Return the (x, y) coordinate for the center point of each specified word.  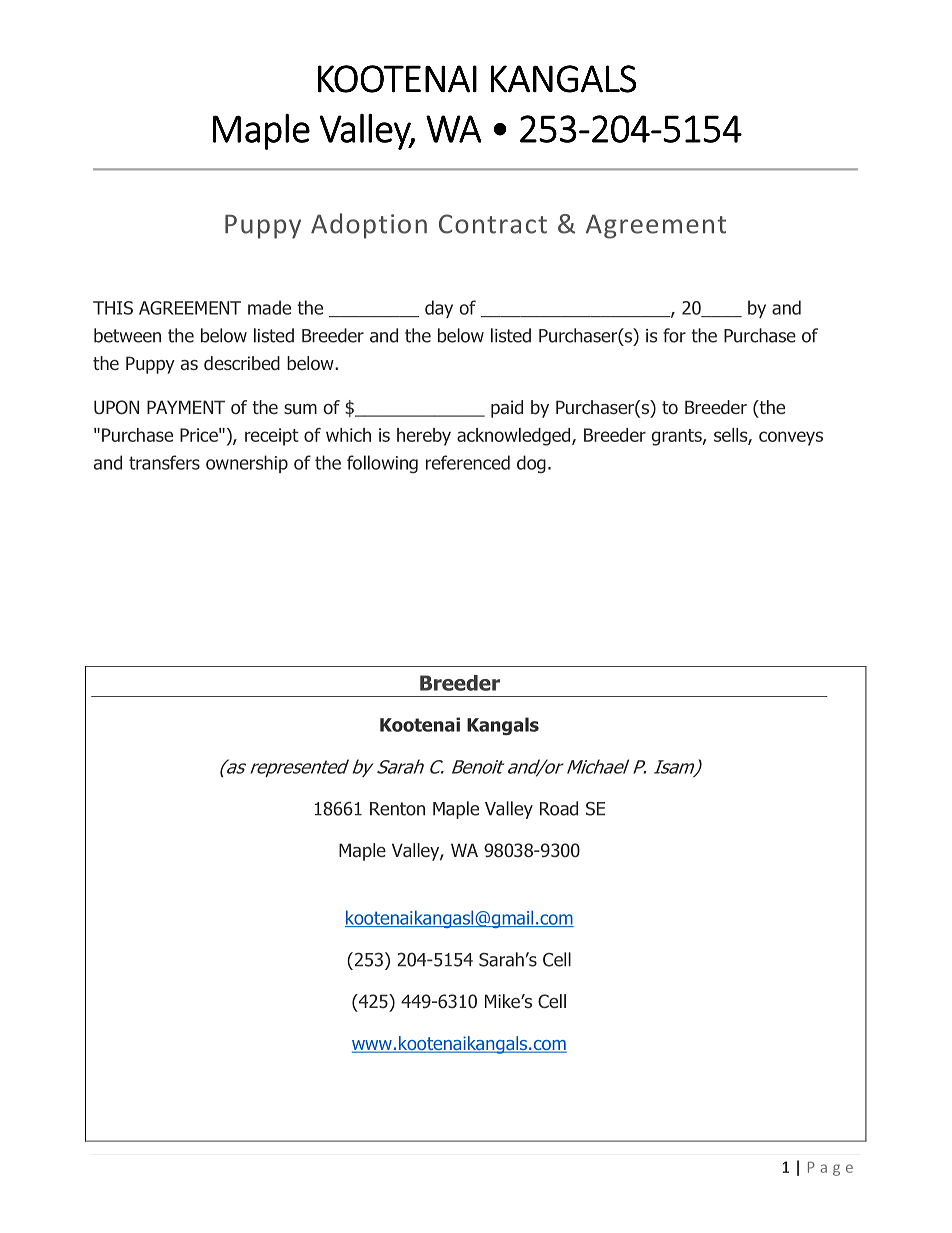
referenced (468, 462)
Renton (397, 809)
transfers (164, 462)
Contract (493, 224)
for (674, 335)
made (269, 307)
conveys (791, 438)
